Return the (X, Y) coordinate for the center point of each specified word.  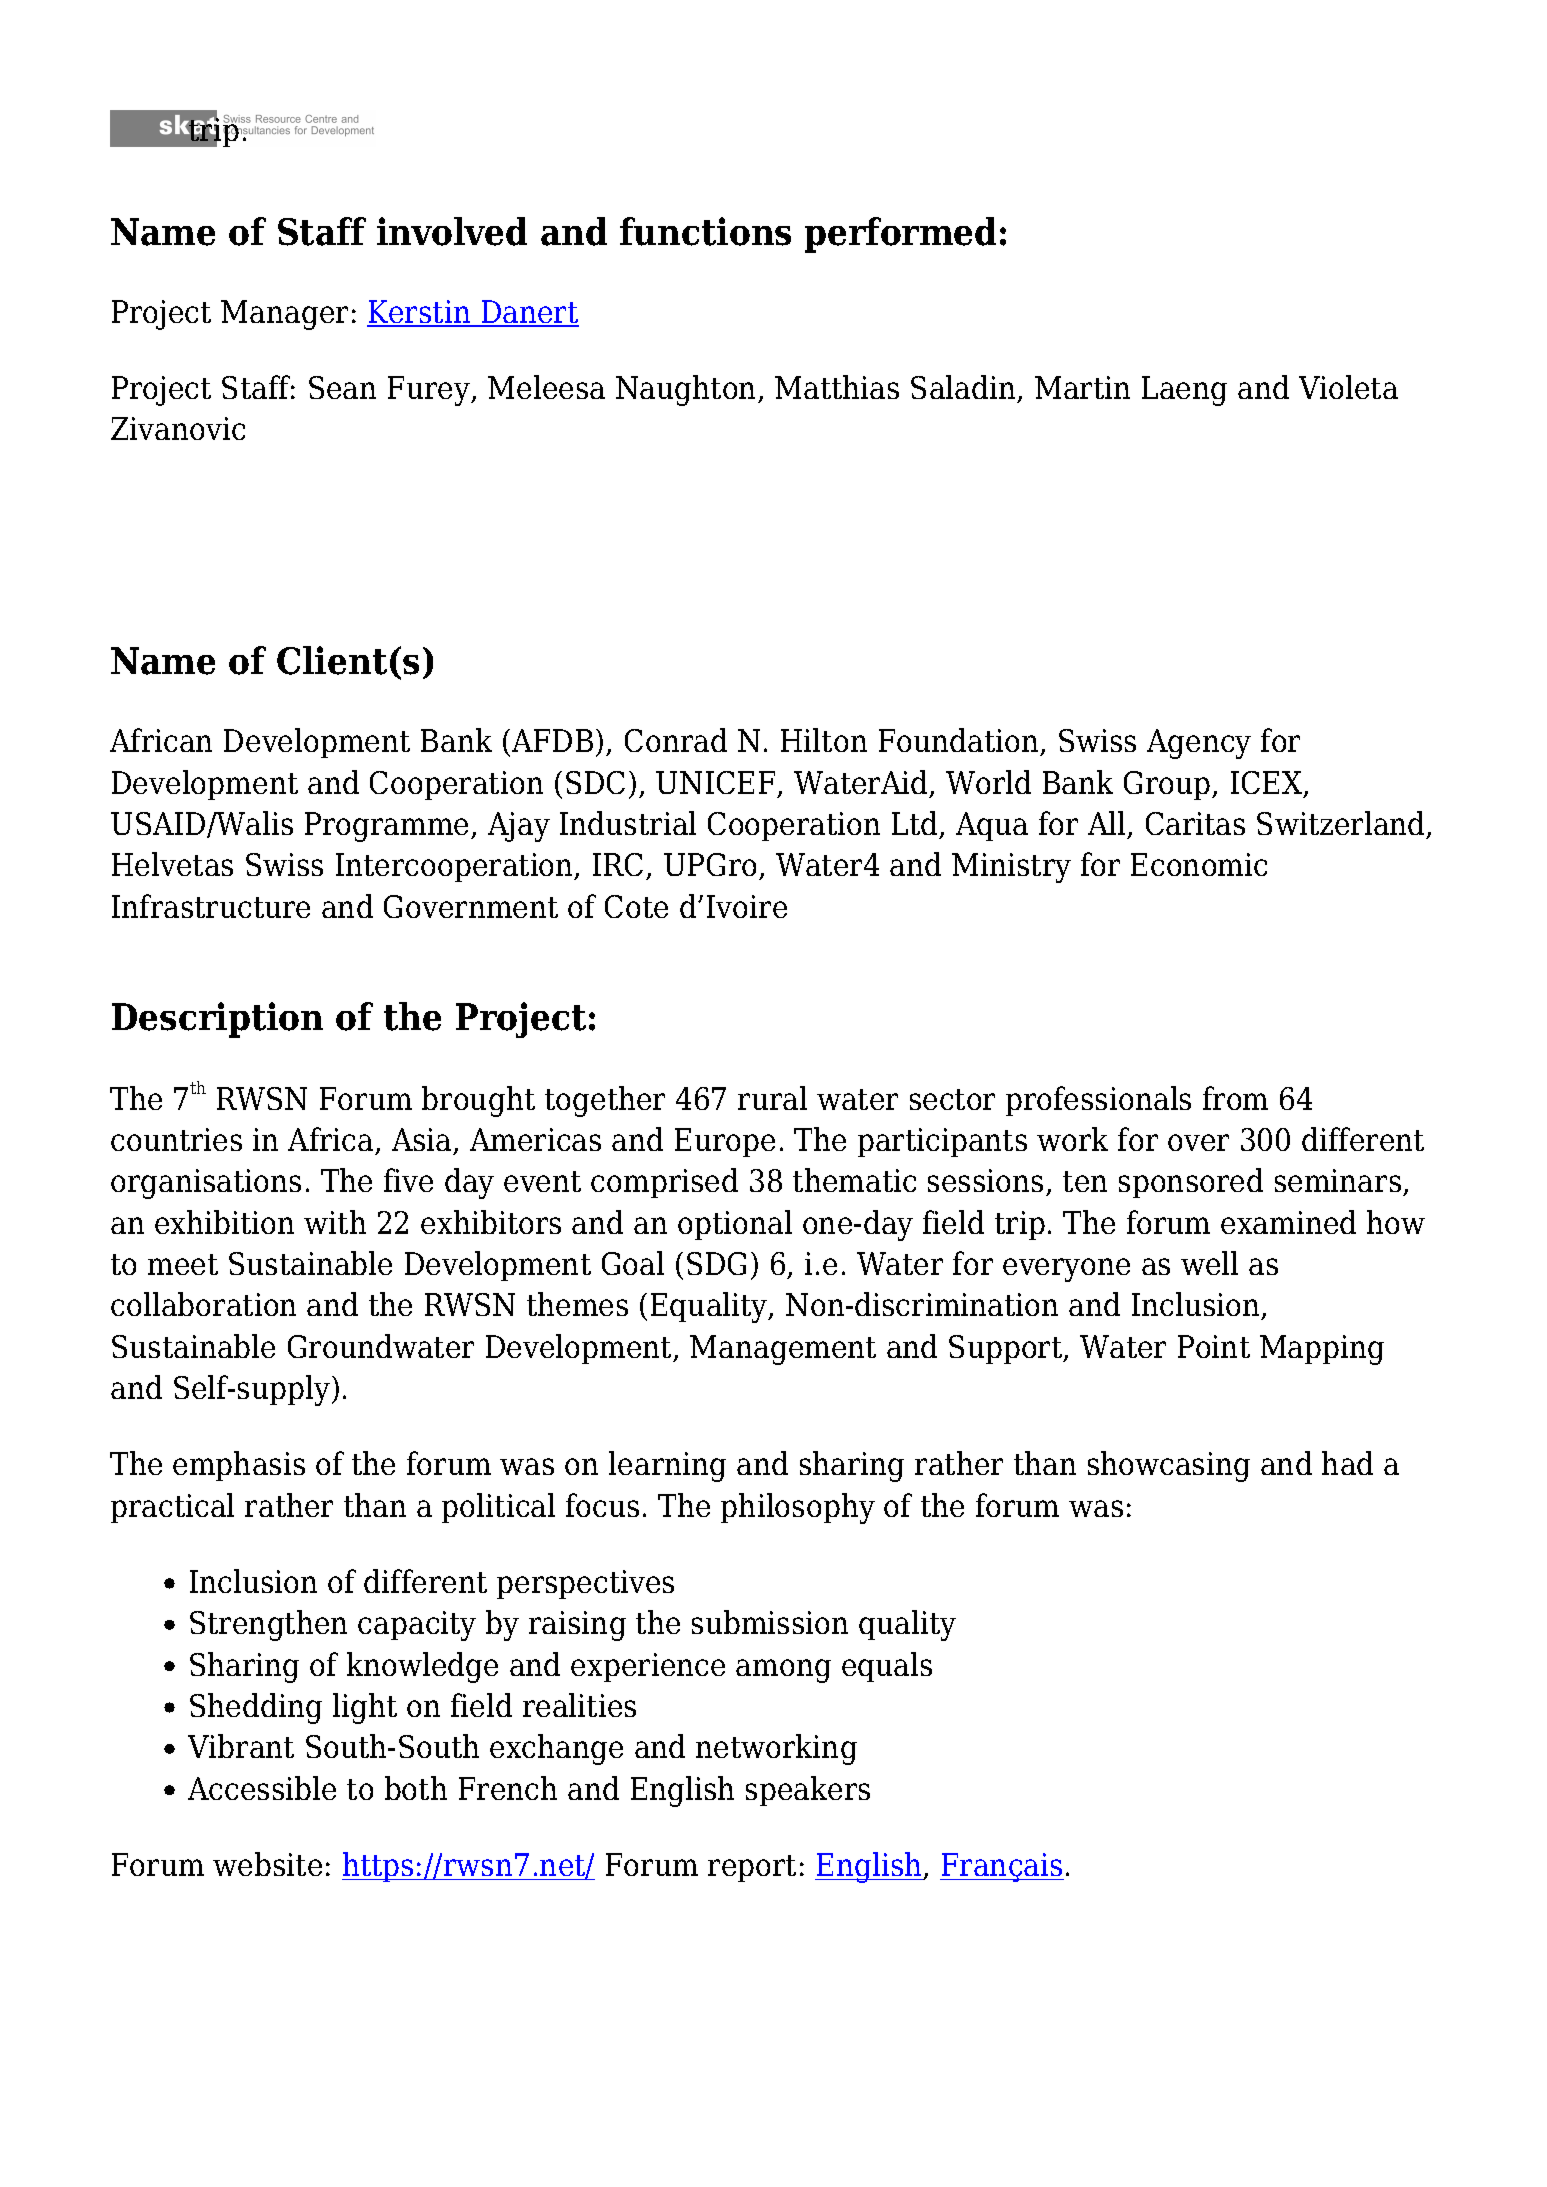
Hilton (824, 740)
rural (772, 1098)
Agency (1199, 744)
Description (217, 1020)
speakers (808, 1791)
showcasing (1169, 1466)
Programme (388, 827)
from (1235, 1098)
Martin (1082, 387)
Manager (284, 315)
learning (667, 1466)
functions (705, 231)
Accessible (262, 1788)
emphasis (239, 1466)
